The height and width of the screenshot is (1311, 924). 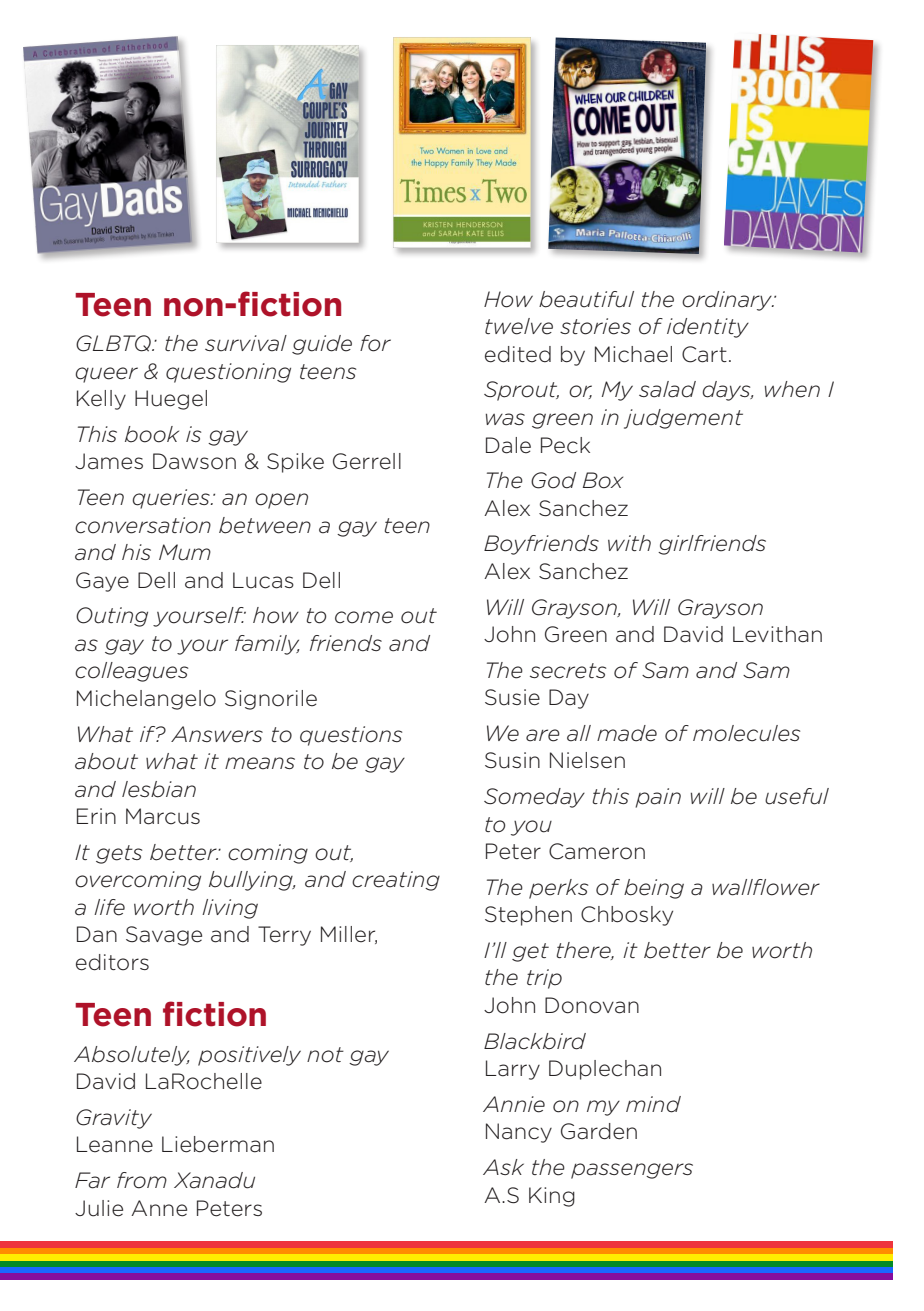 I want to click on for, so click(x=375, y=343).
